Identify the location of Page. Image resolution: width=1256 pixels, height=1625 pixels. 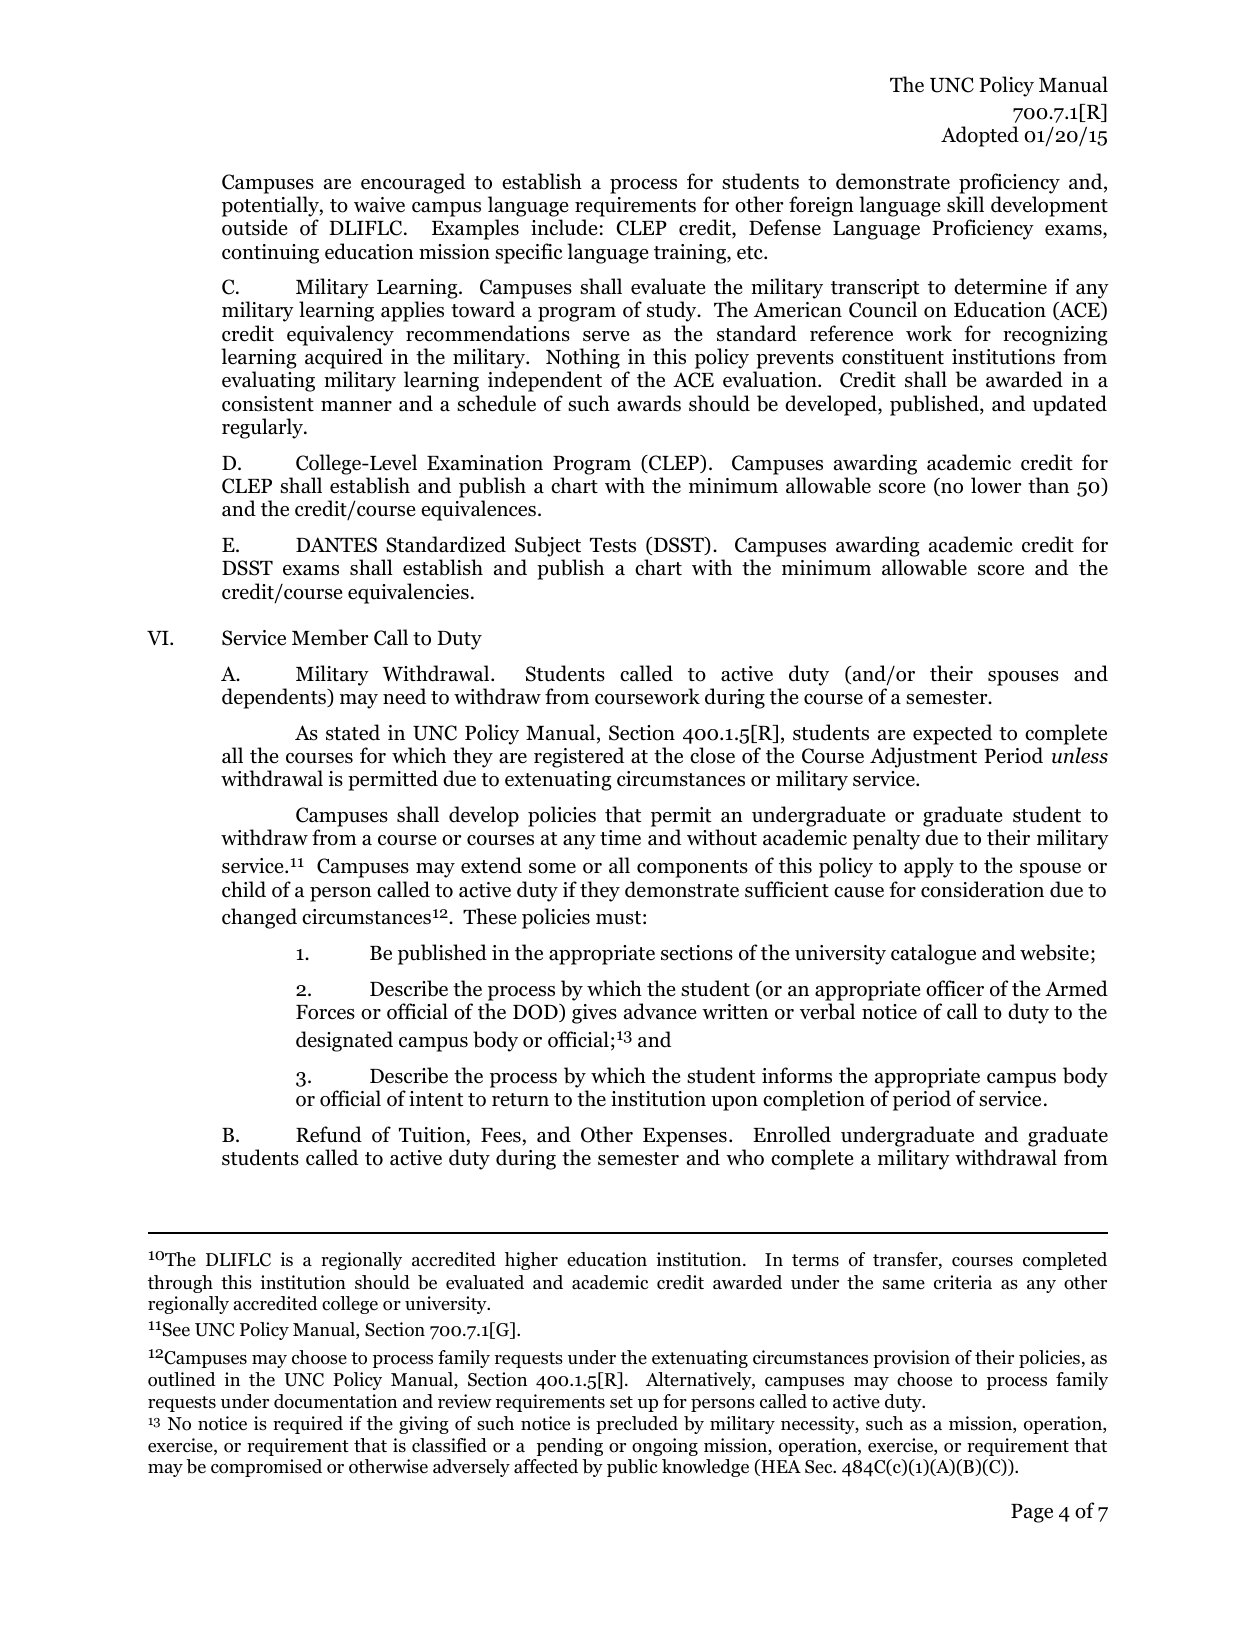
(1032, 1513).
